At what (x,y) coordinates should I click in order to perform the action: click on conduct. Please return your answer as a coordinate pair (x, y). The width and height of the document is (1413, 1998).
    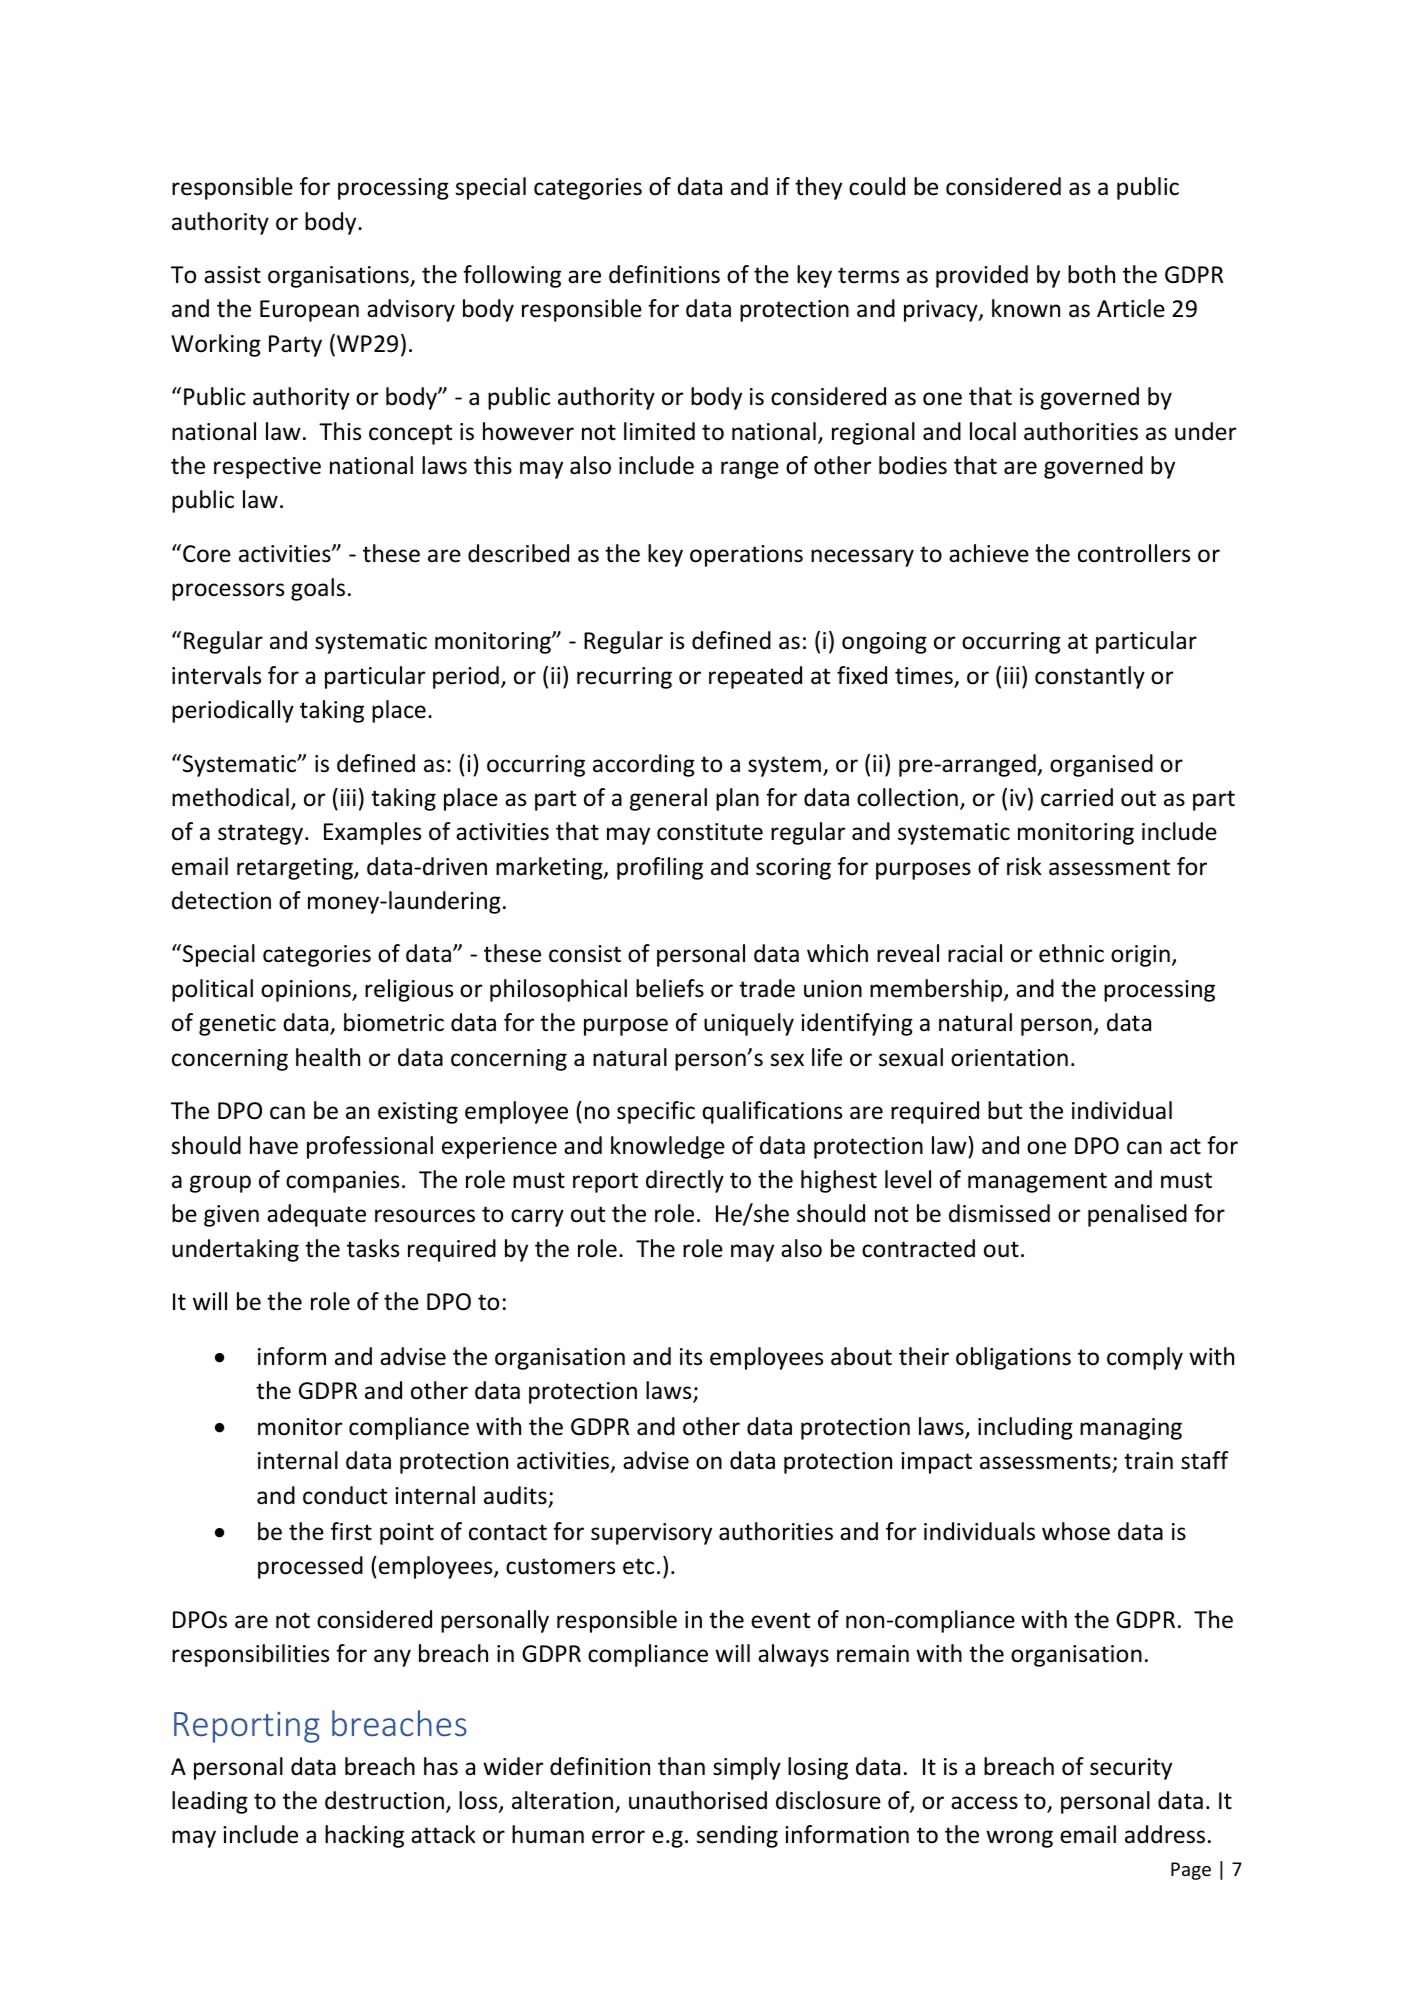
    Looking at the image, I should click on (345, 1495).
